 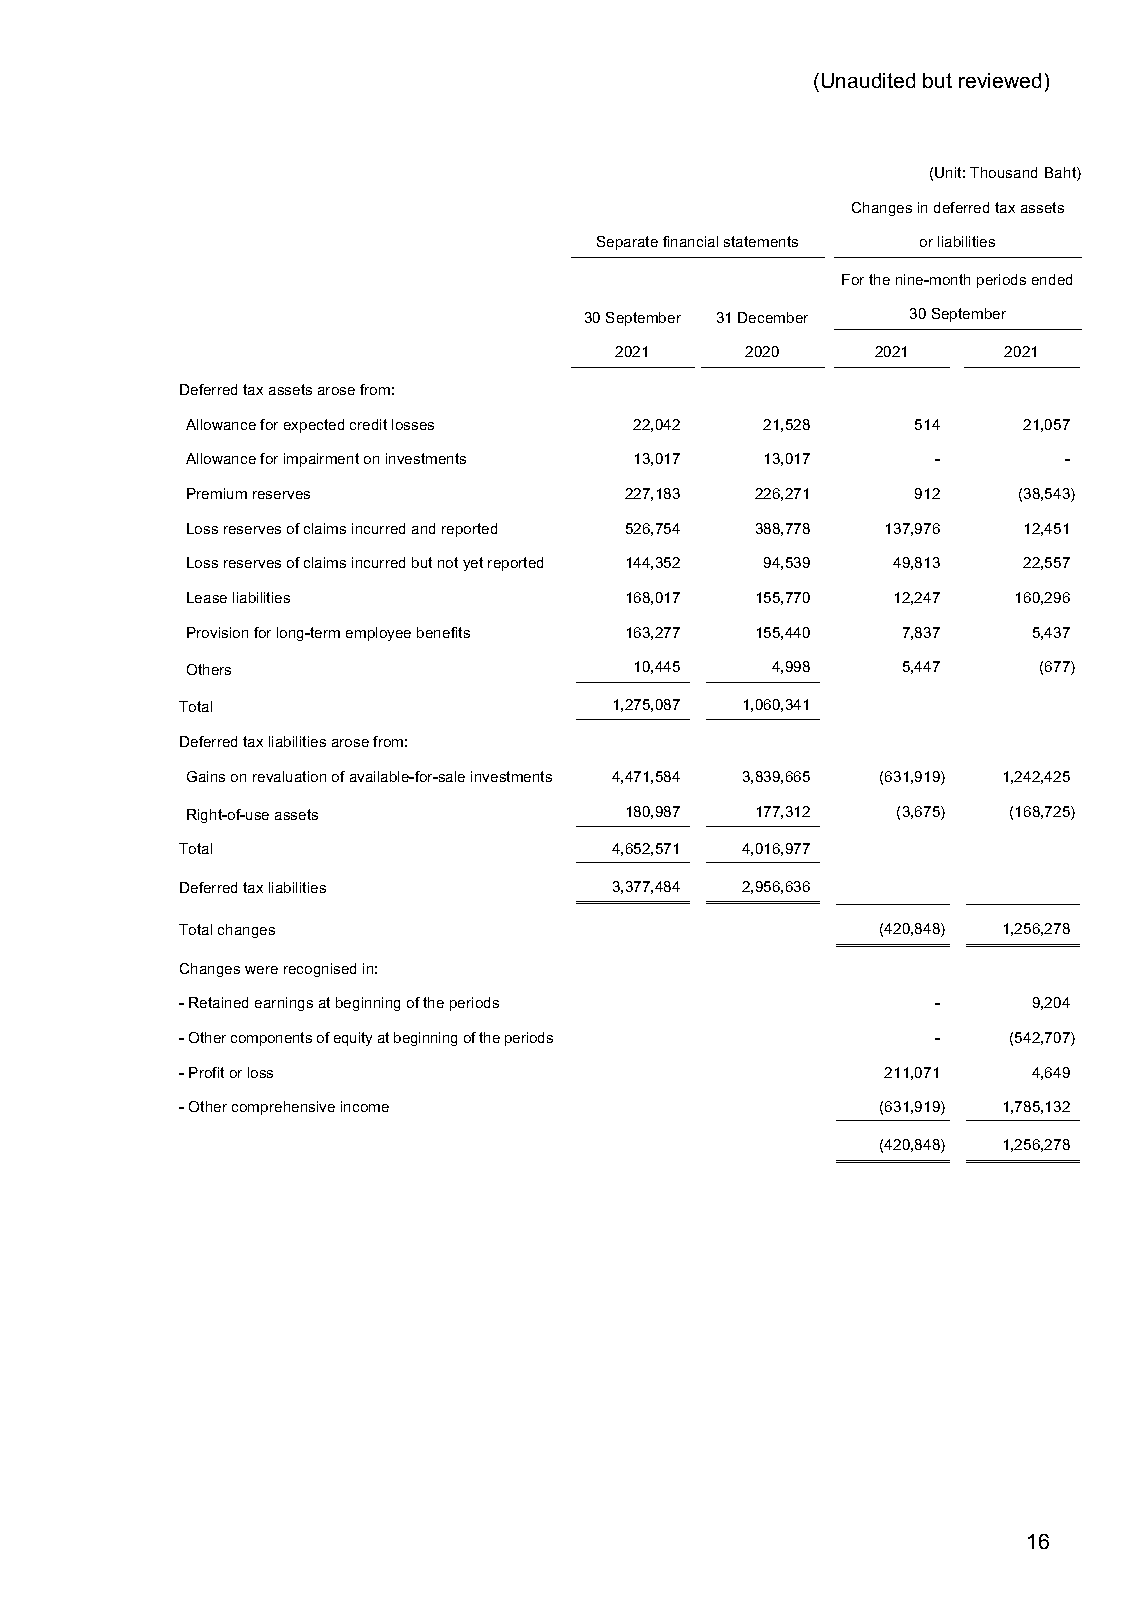 I want to click on financial, so click(x=690, y=241).
